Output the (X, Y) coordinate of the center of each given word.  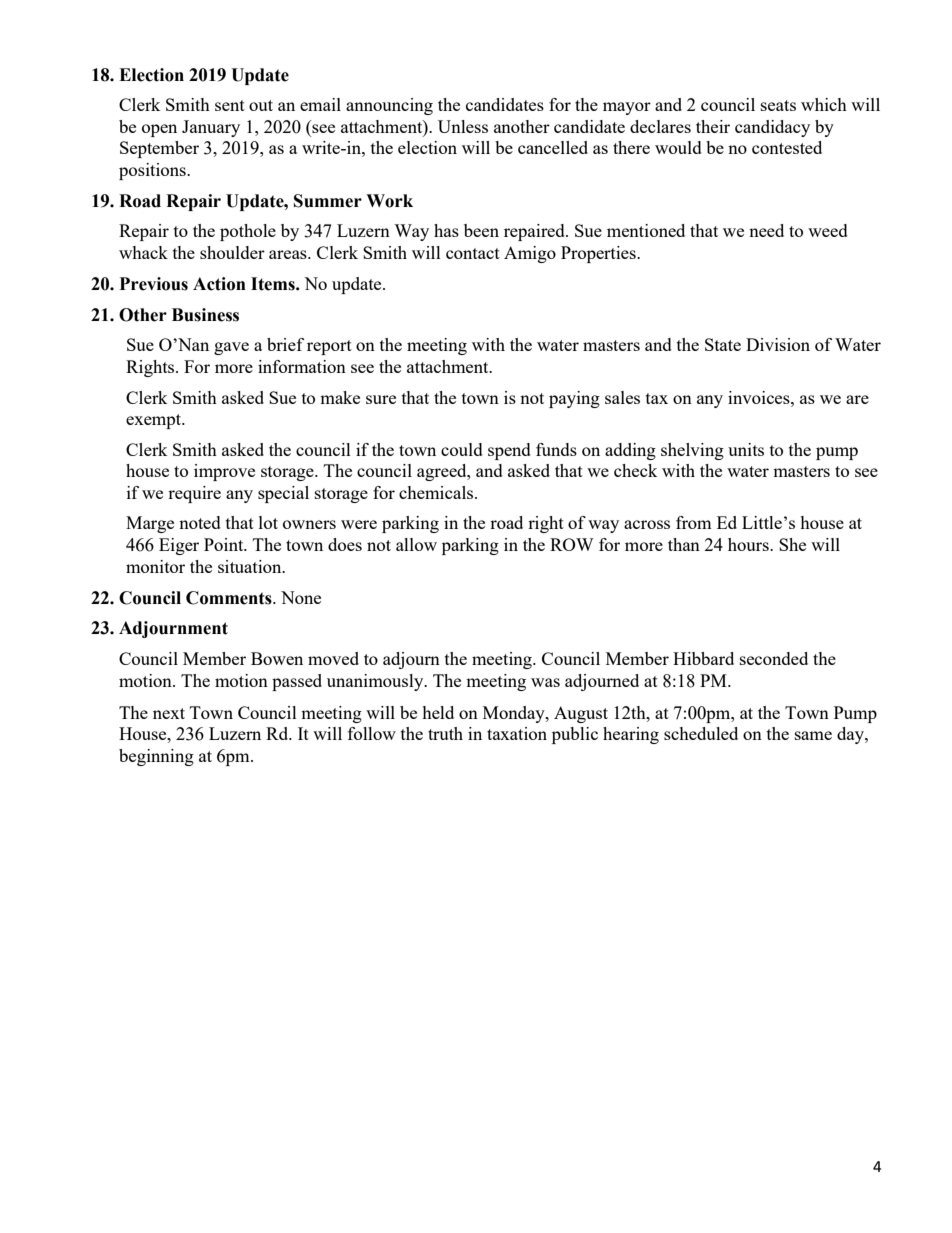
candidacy (772, 128)
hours (749, 544)
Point (225, 544)
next (169, 713)
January (211, 128)
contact (473, 253)
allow (416, 544)
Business (205, 315)
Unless (463, 126)
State (723, 344)
